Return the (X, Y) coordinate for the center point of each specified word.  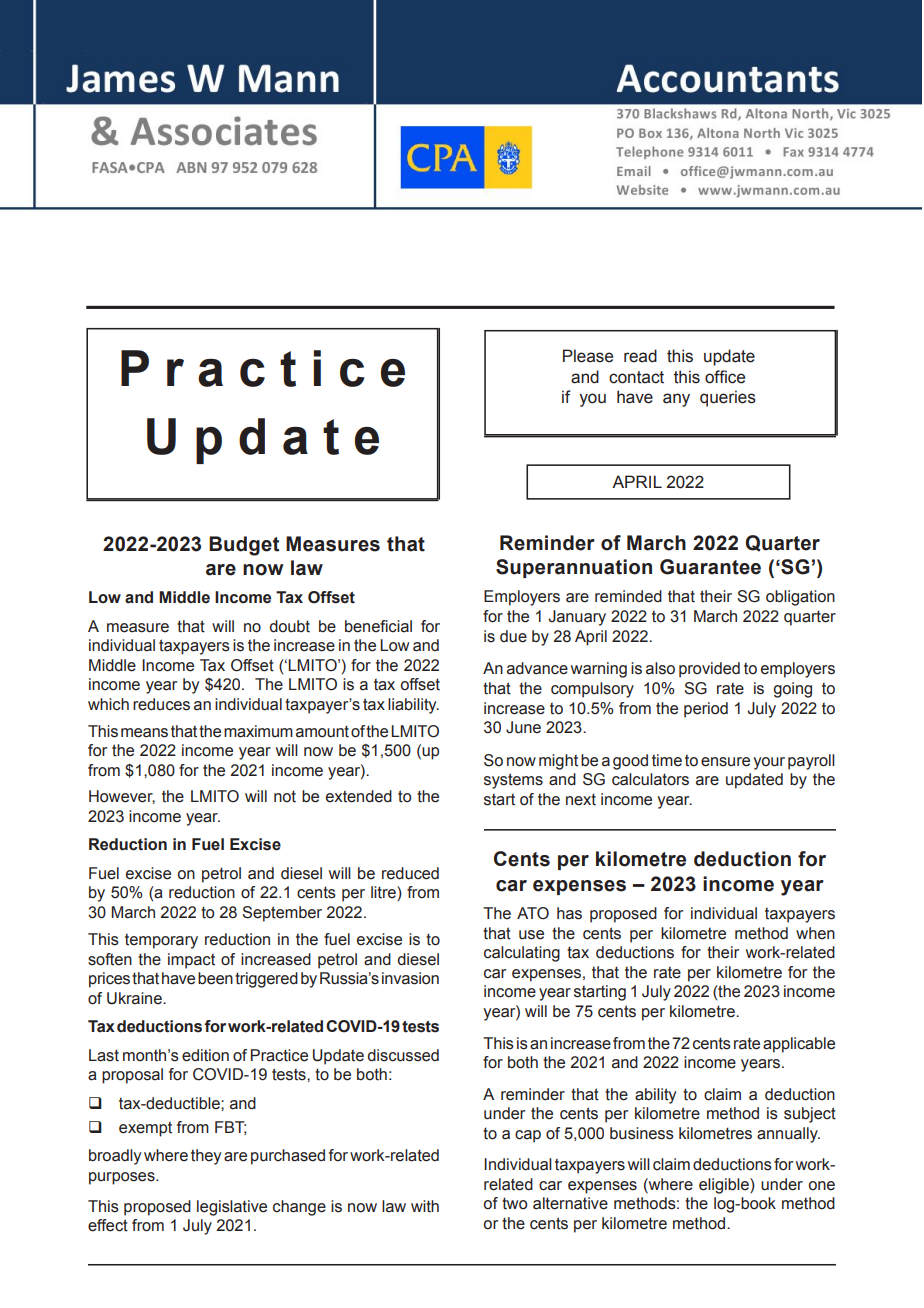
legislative (232, 1208)
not (285, 796)
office (725, 377)
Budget (244, 546)
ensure (725, 762)
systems (513, 781)
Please (588, 356)
